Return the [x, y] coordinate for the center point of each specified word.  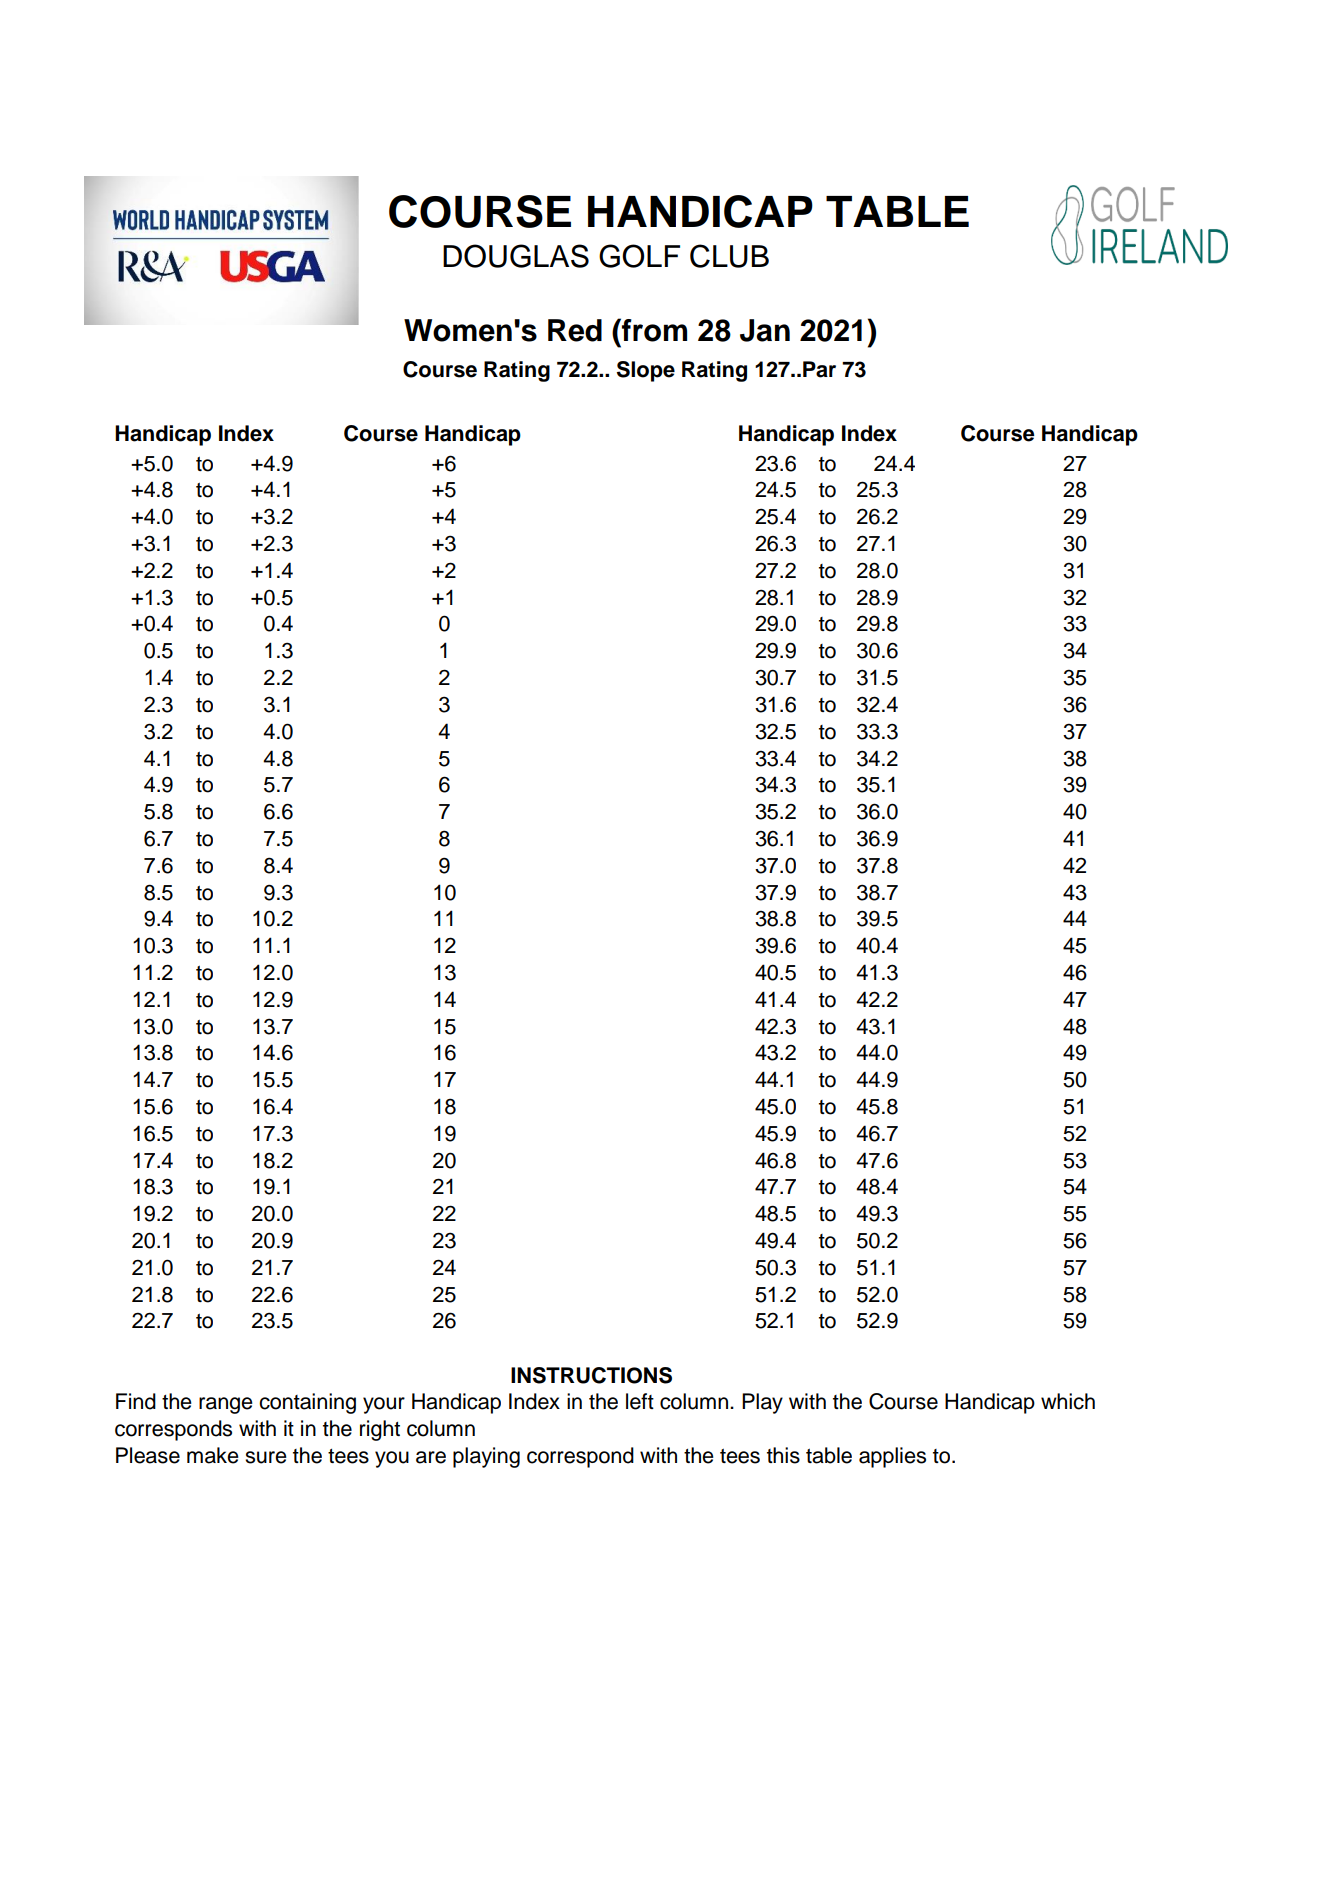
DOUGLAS [516, 256]
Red [575, 330]
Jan [765, 330]
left [640, 1401]
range [226, 1405]
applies [892, 1457]
